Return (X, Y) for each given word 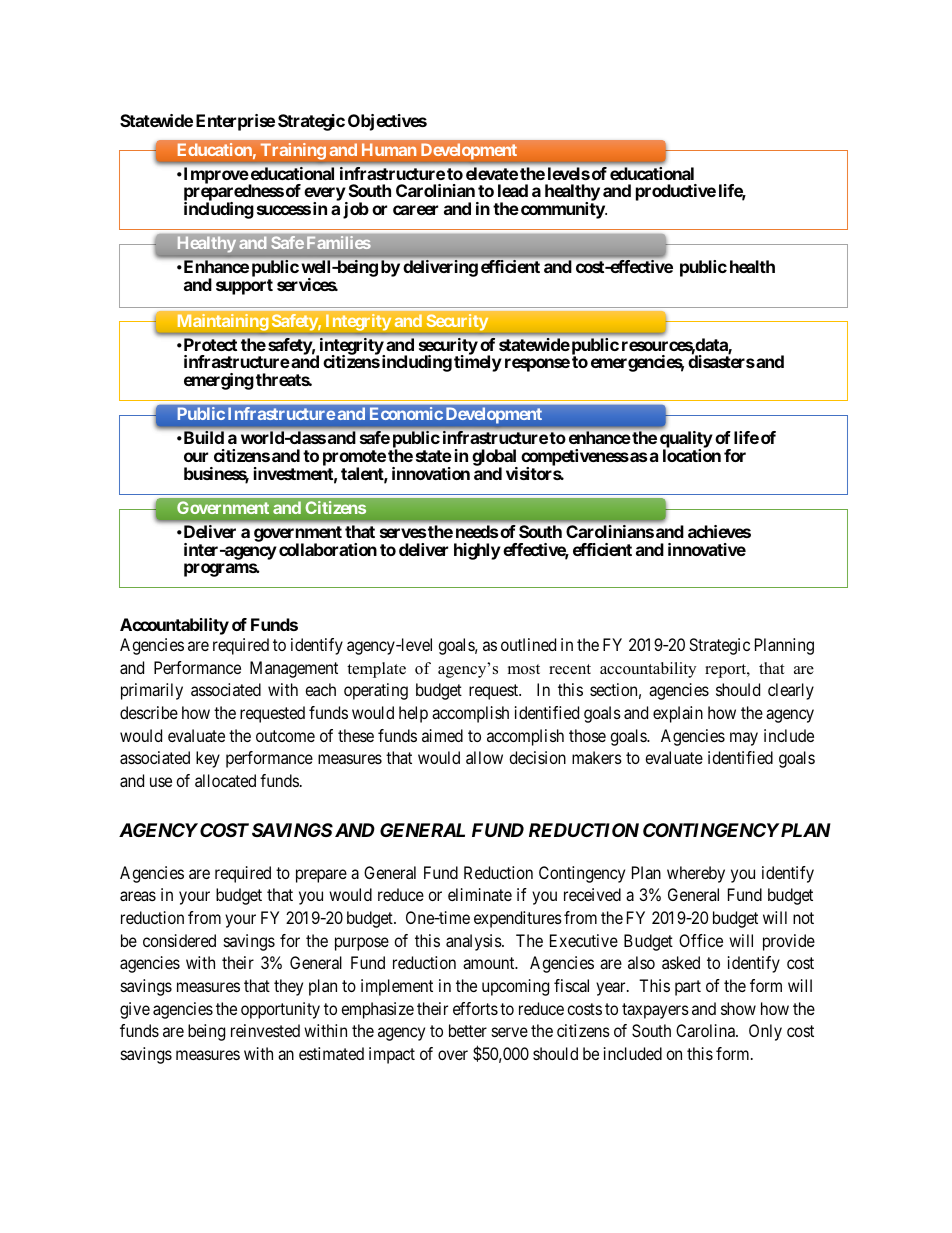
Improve (216, 175)
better (468, 1030)
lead (513, 190)
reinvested (265, 1030)
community (563, 210)
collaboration (328, 549)
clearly (791, 691)
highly (477, 551)
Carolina (706, 1030)
